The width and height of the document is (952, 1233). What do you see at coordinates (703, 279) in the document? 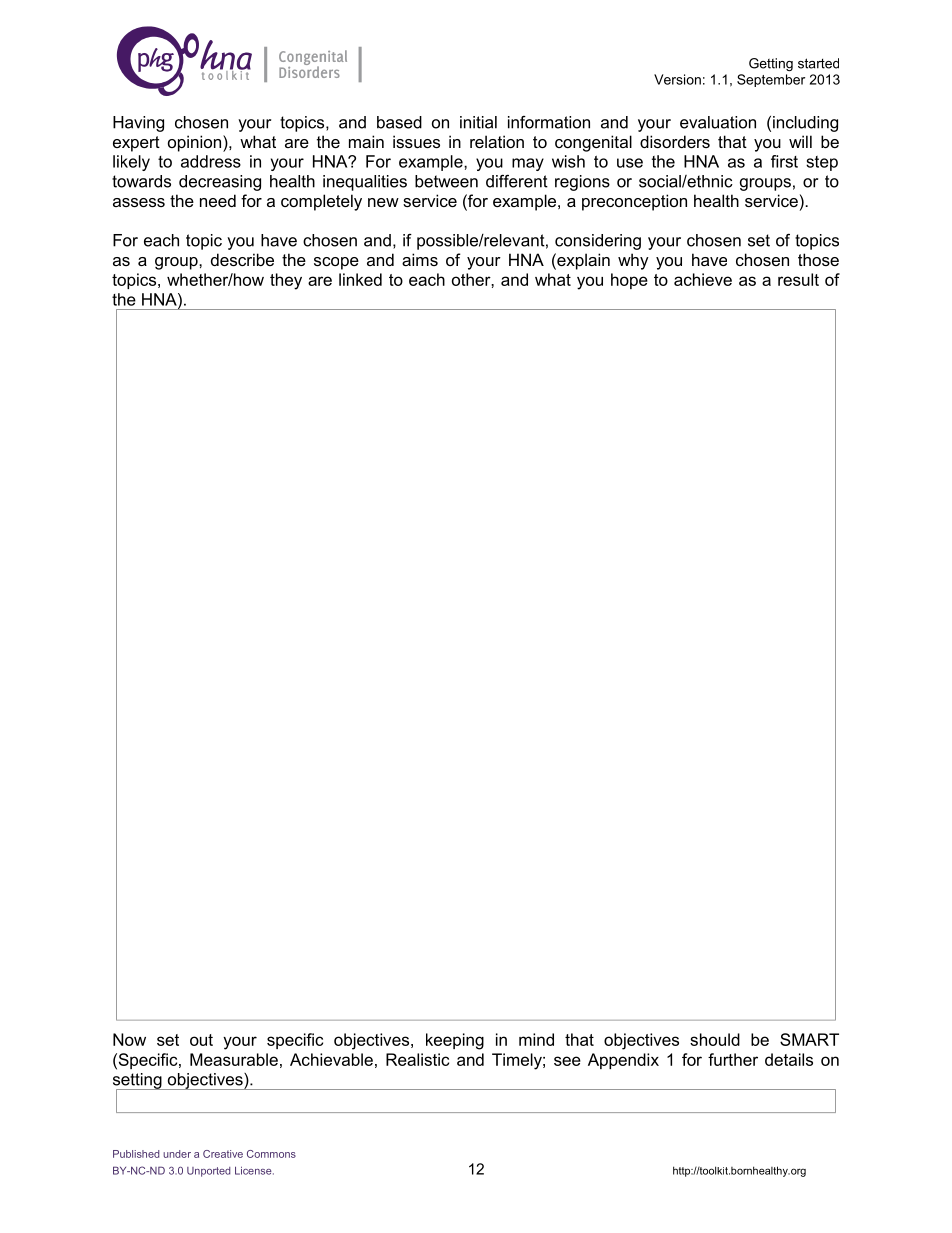
I see `achieve` at bounding box center [703, 279].
